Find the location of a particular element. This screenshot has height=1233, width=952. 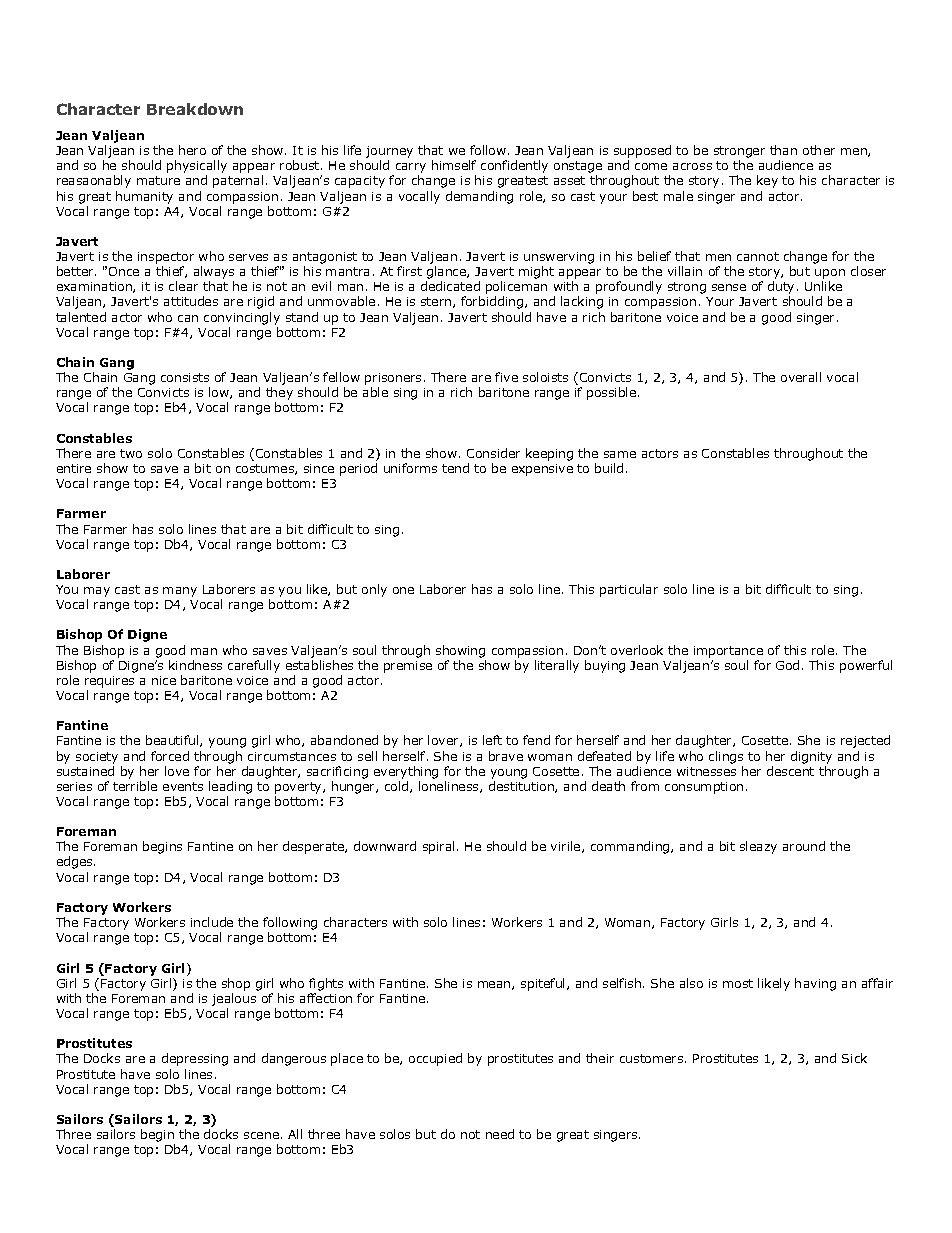

Sick is located at coordinates (854, 1058).
